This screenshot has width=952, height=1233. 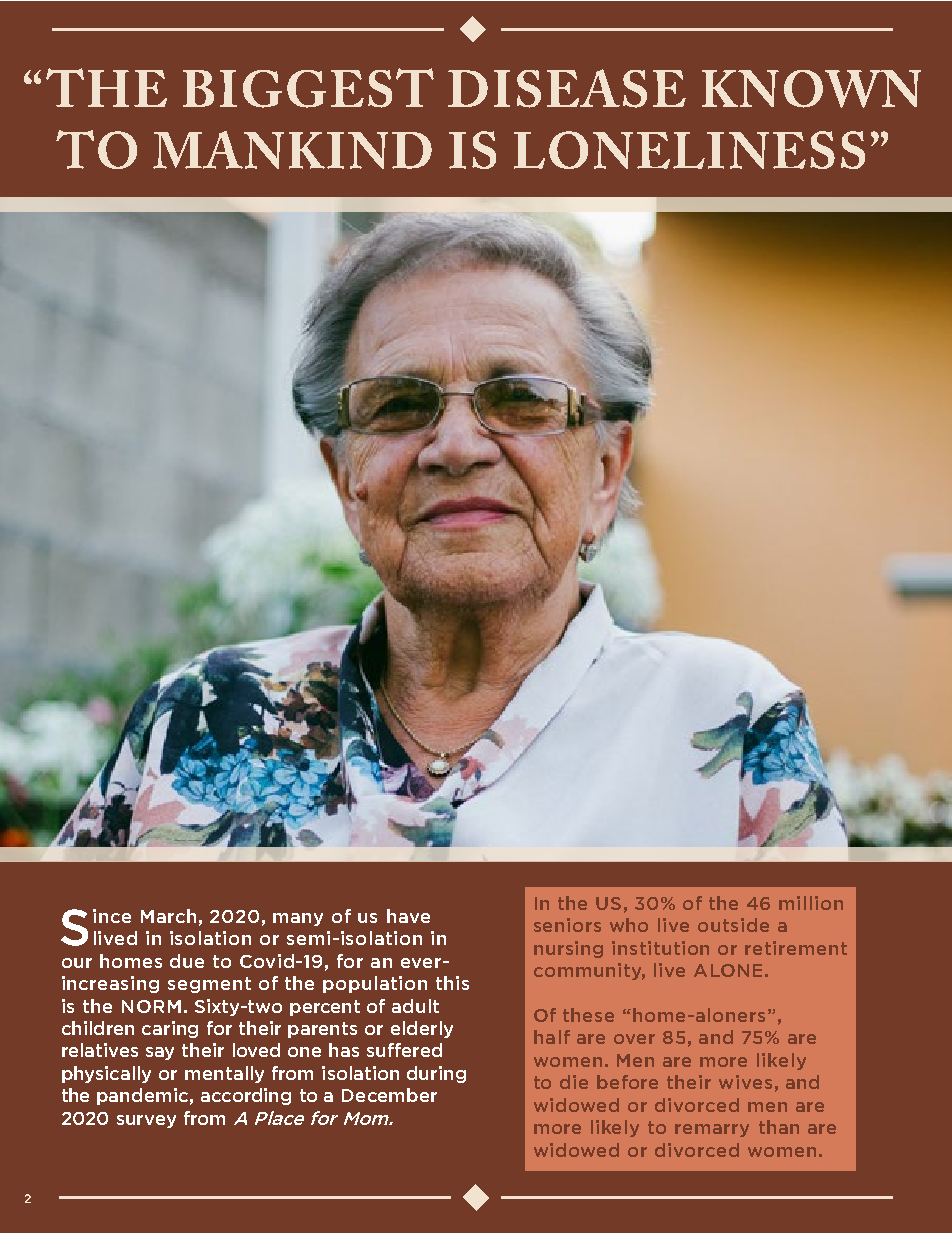 What do you see at coordinates (811, 903) in the screenshot?
I see `million` at bounding box center [811, 903].
